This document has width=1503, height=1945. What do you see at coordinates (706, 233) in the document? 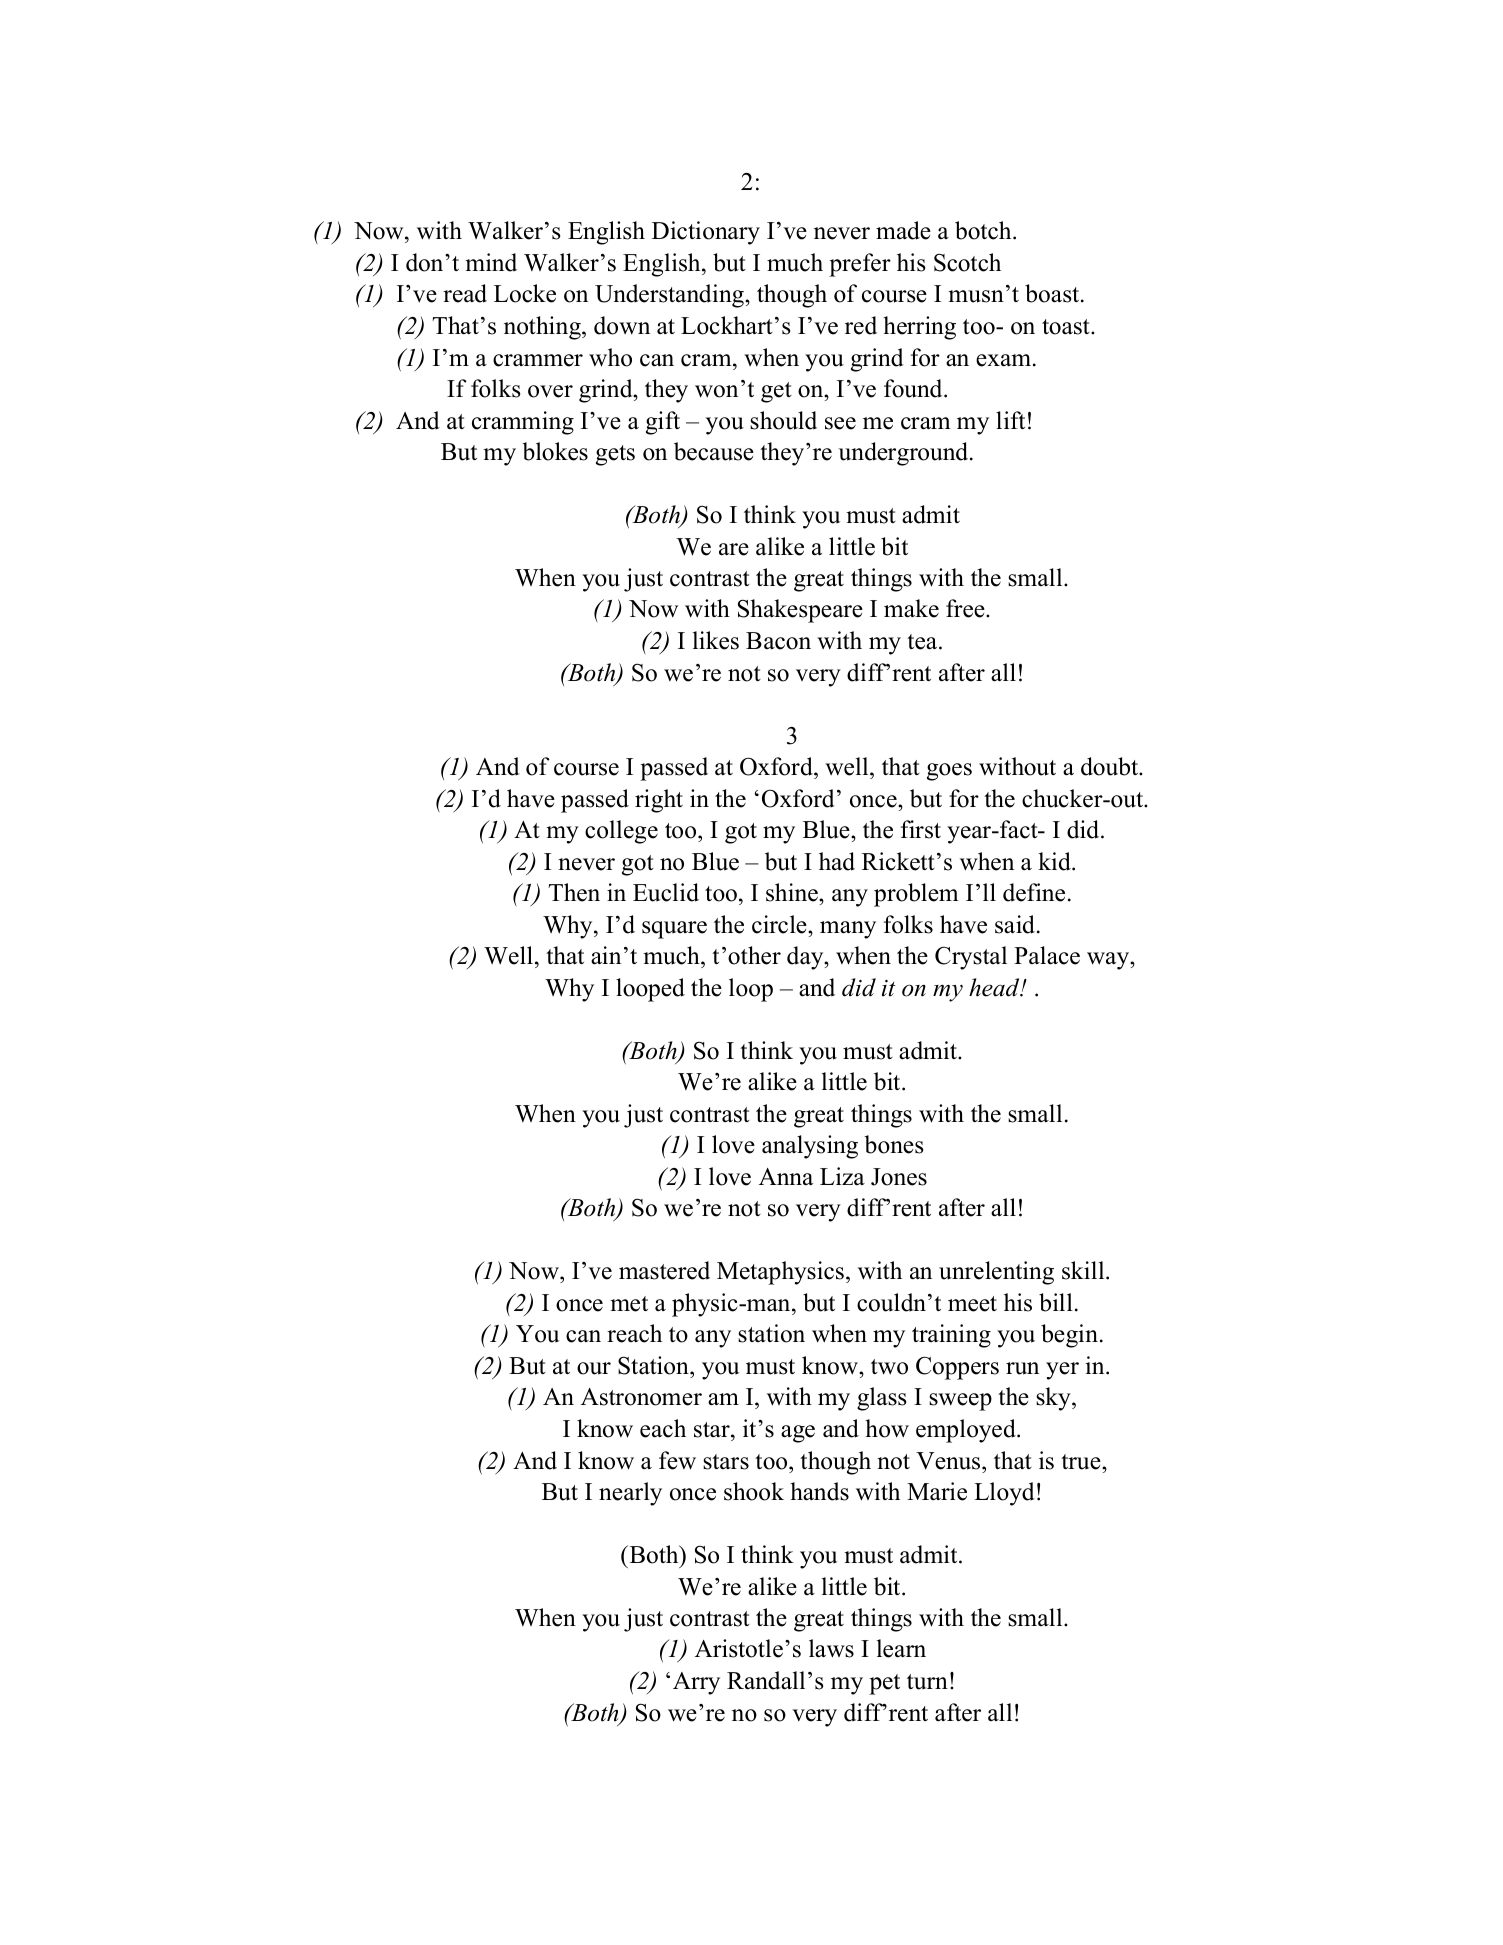
I see `Dictionary` at bounding box center [706, 233].
